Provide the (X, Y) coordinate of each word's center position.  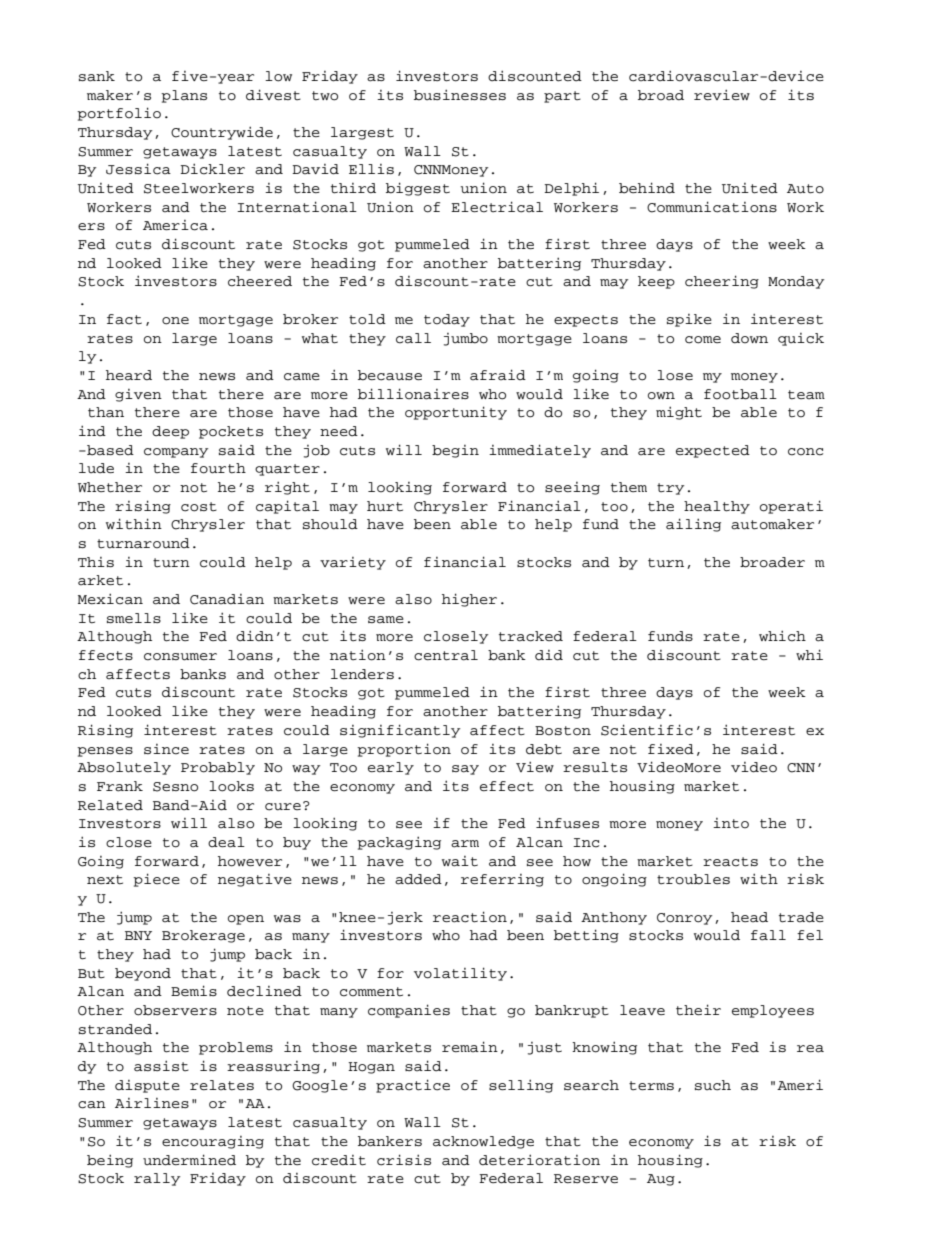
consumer (180, 657)
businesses (460, 95)
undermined (189, 1160)
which (782, 636)
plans (184, 96)
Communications (712, 207)
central (446, 655)
